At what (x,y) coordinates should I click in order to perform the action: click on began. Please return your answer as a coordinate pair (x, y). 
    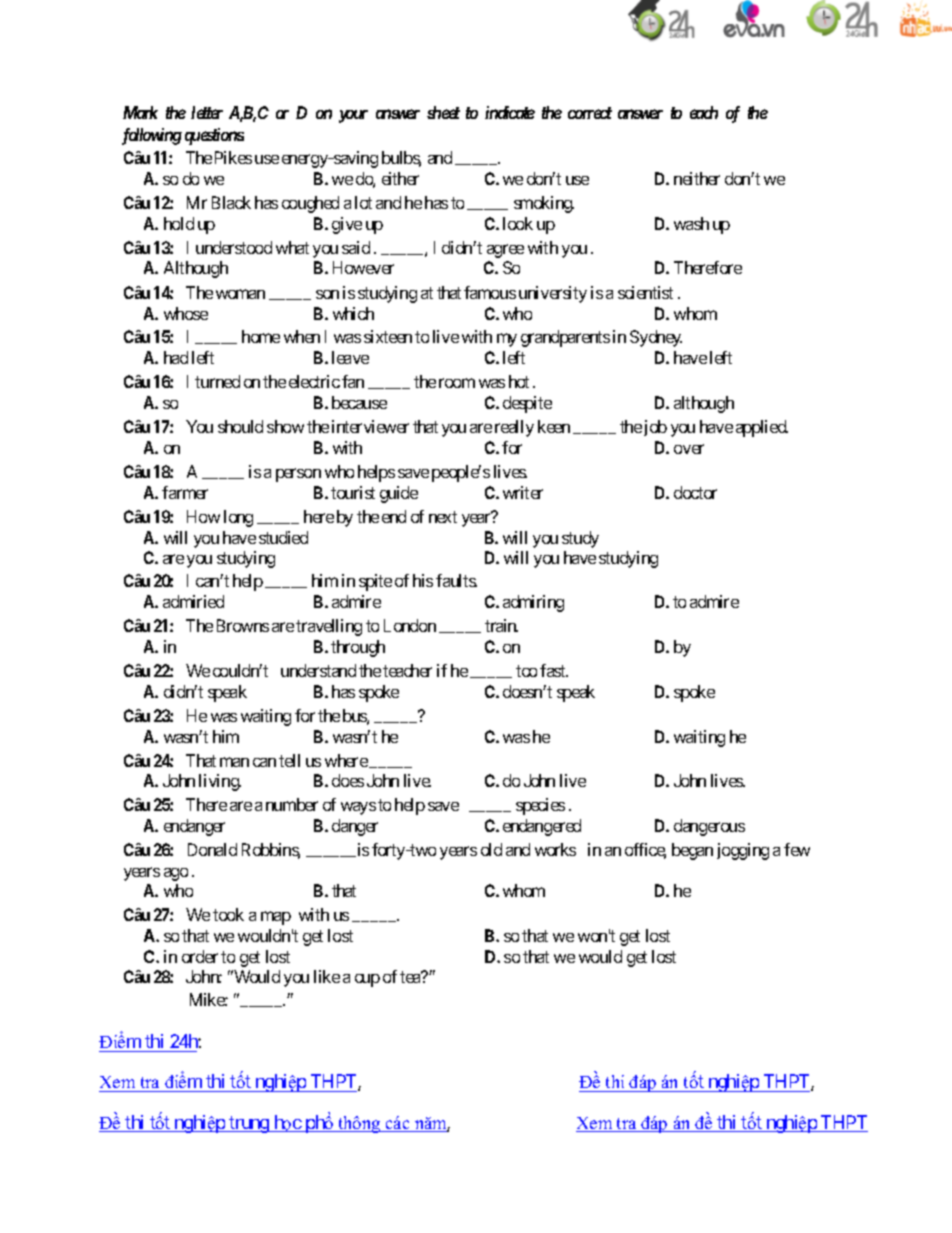
    Looking at the image, I should click on (692, 851).
